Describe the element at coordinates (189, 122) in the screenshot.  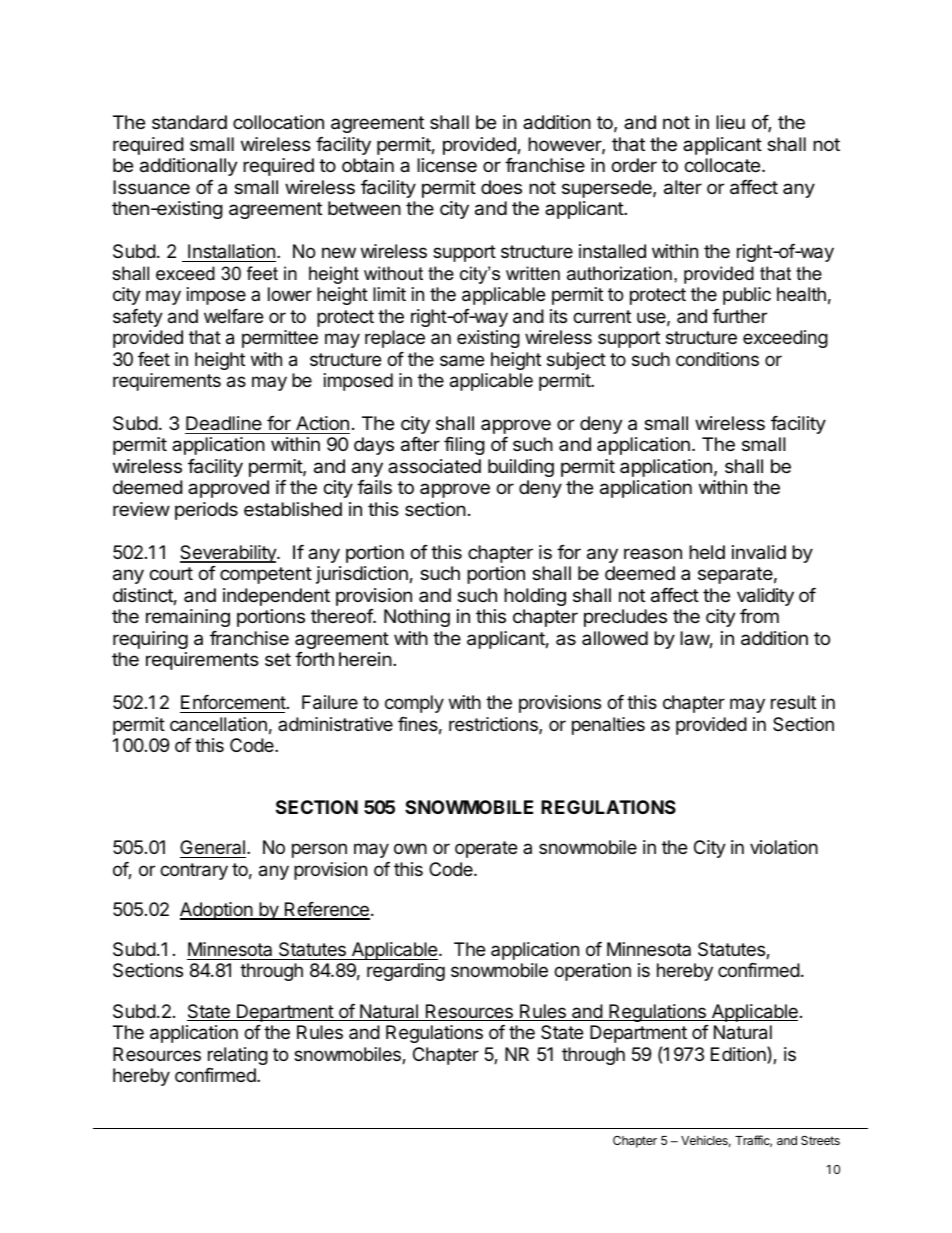
I see `standard` at that location.
